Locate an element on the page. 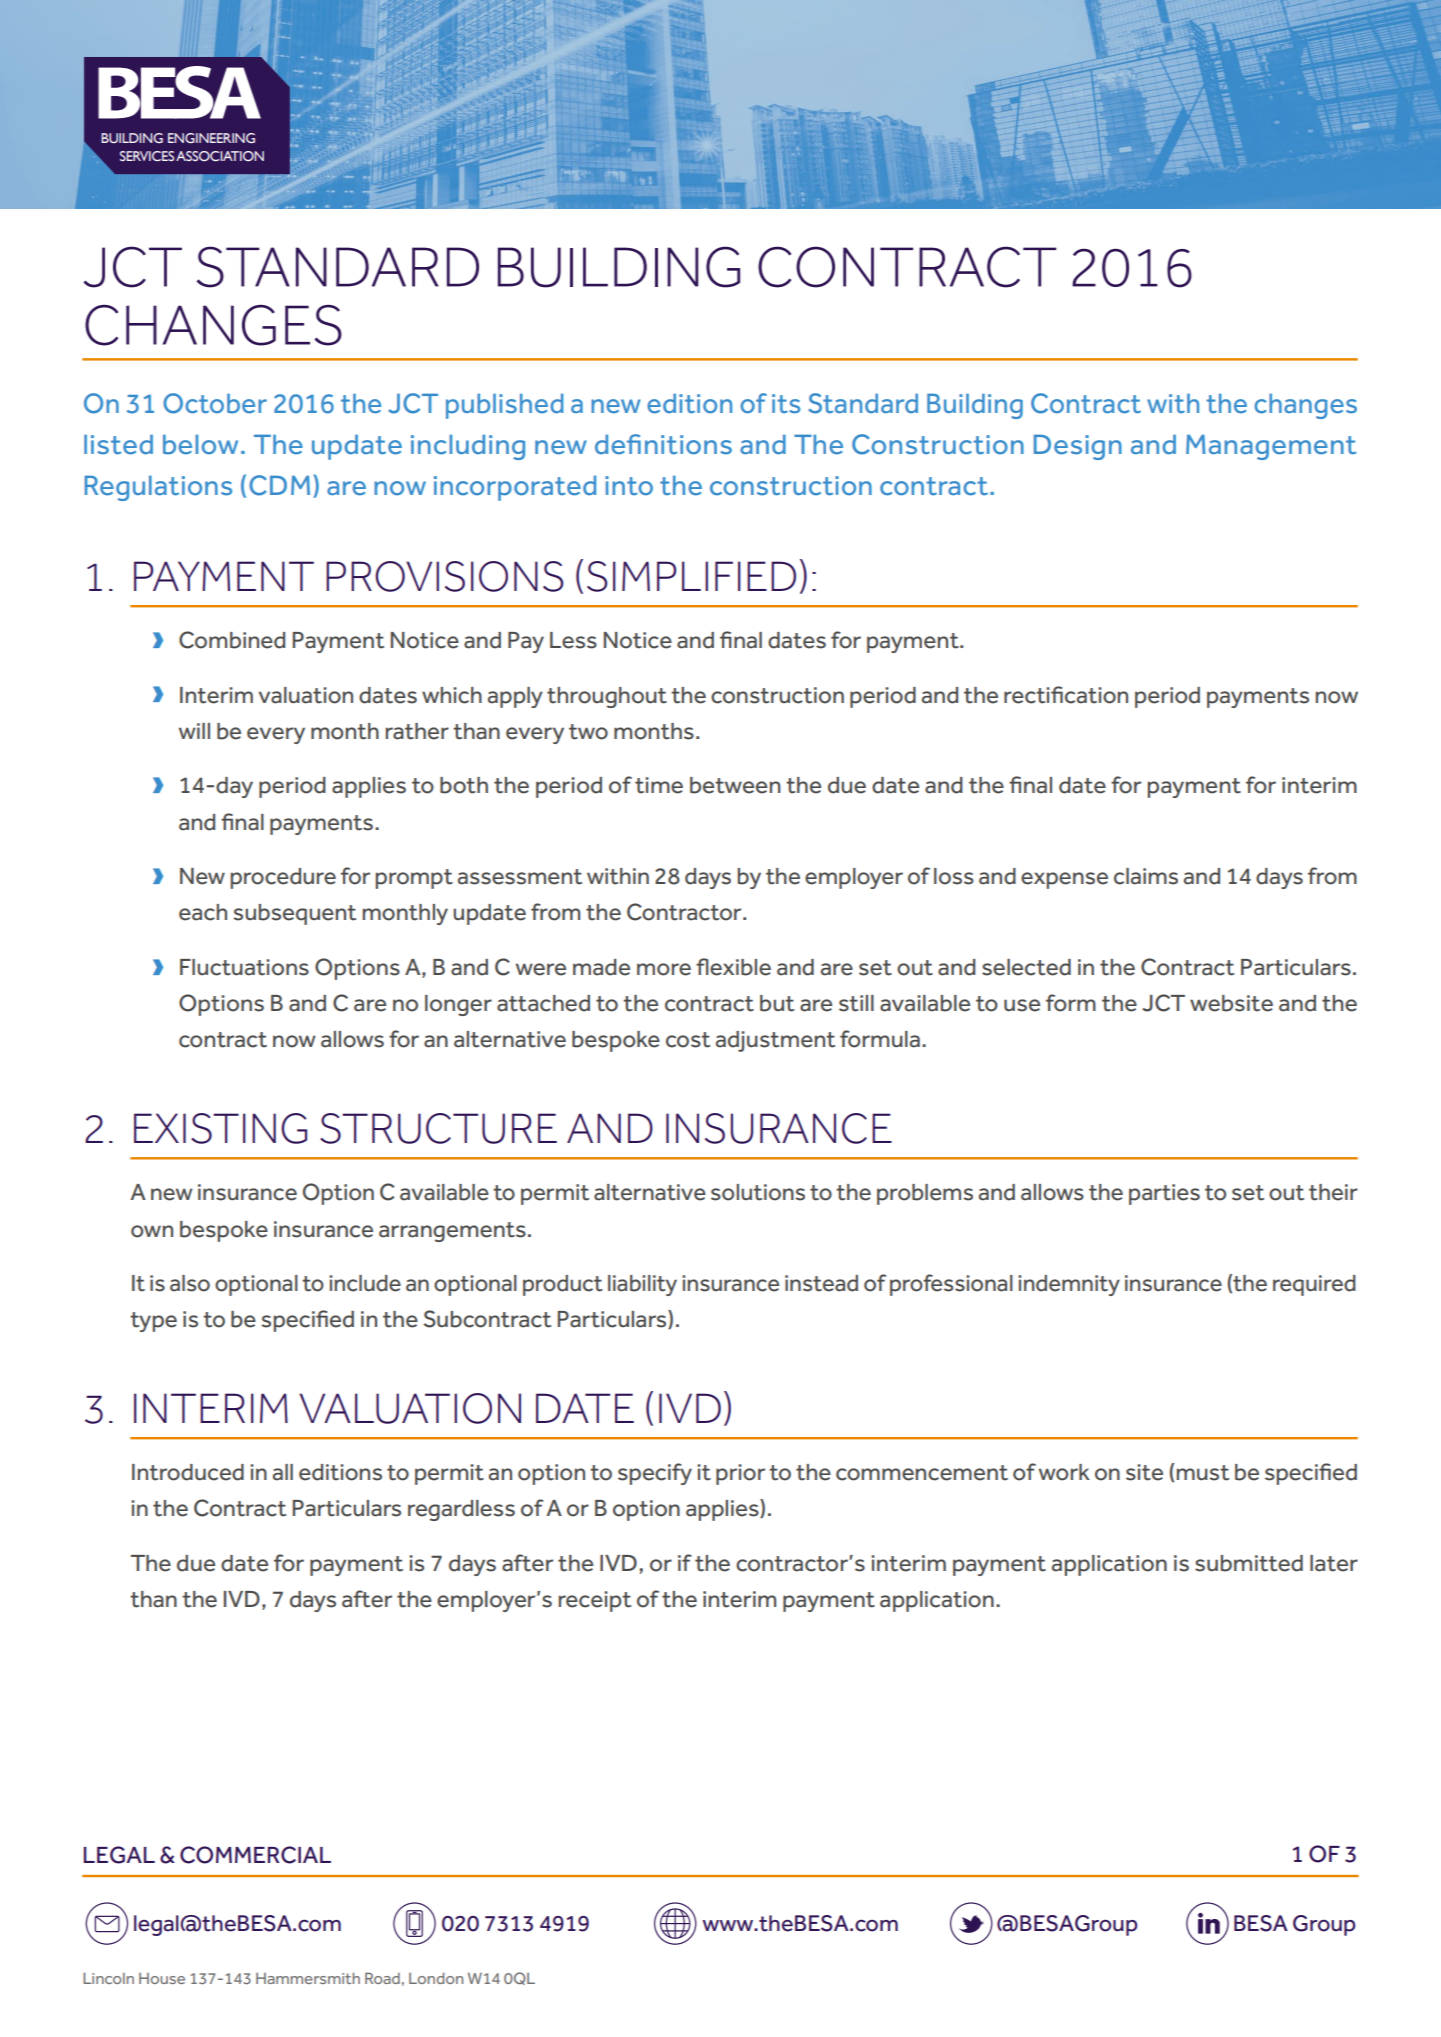  Introduced is located at coordinates (188, 1472).
